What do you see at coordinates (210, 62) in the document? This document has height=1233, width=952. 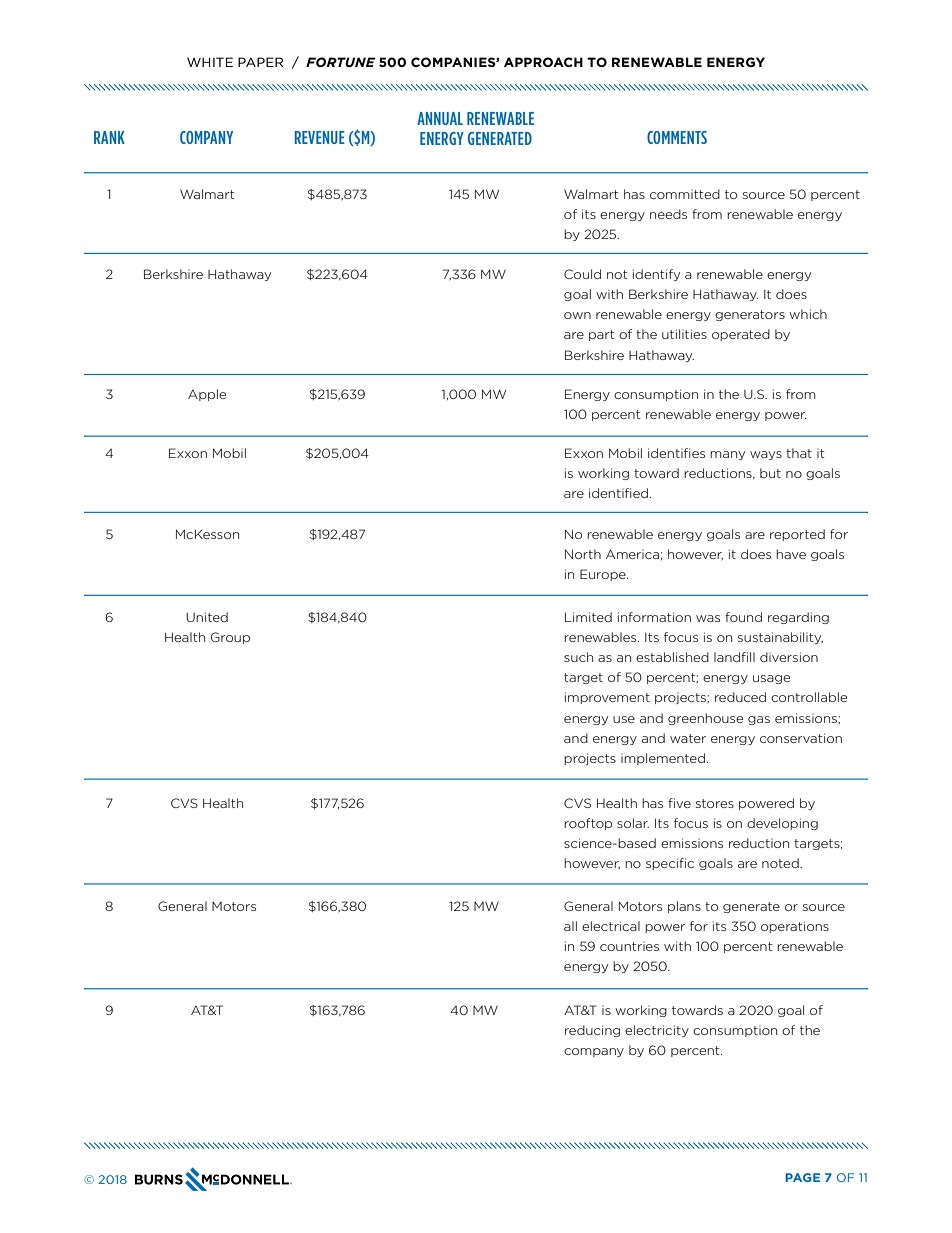 I see `WHITE` at bounding box center [210, 62].
